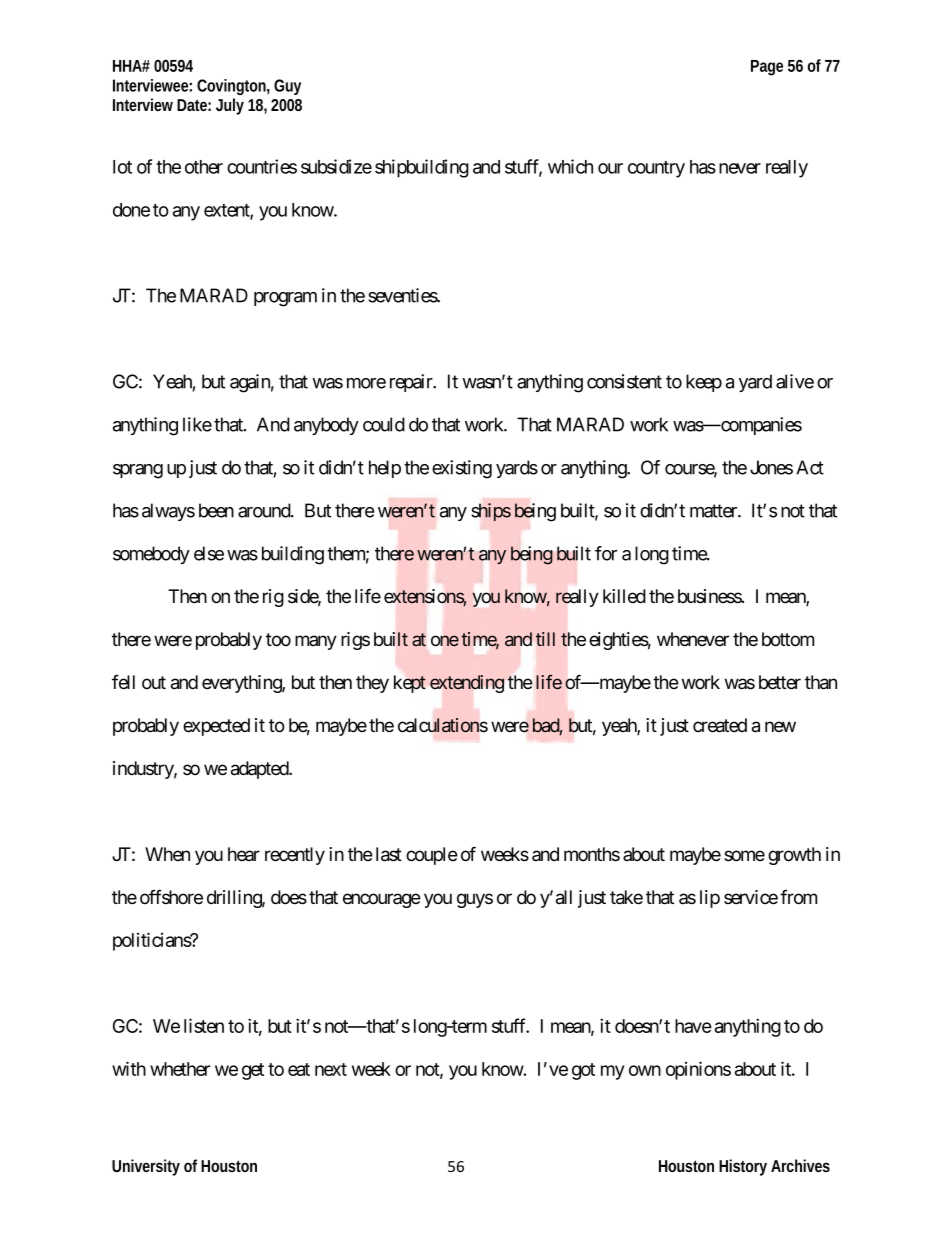 Image resolution: width=952 pixels, height=1233 pixels. What do you see at coordinates (171, 897) in the screenshot?
I see `offshore` at bounding box center [171, 897].
